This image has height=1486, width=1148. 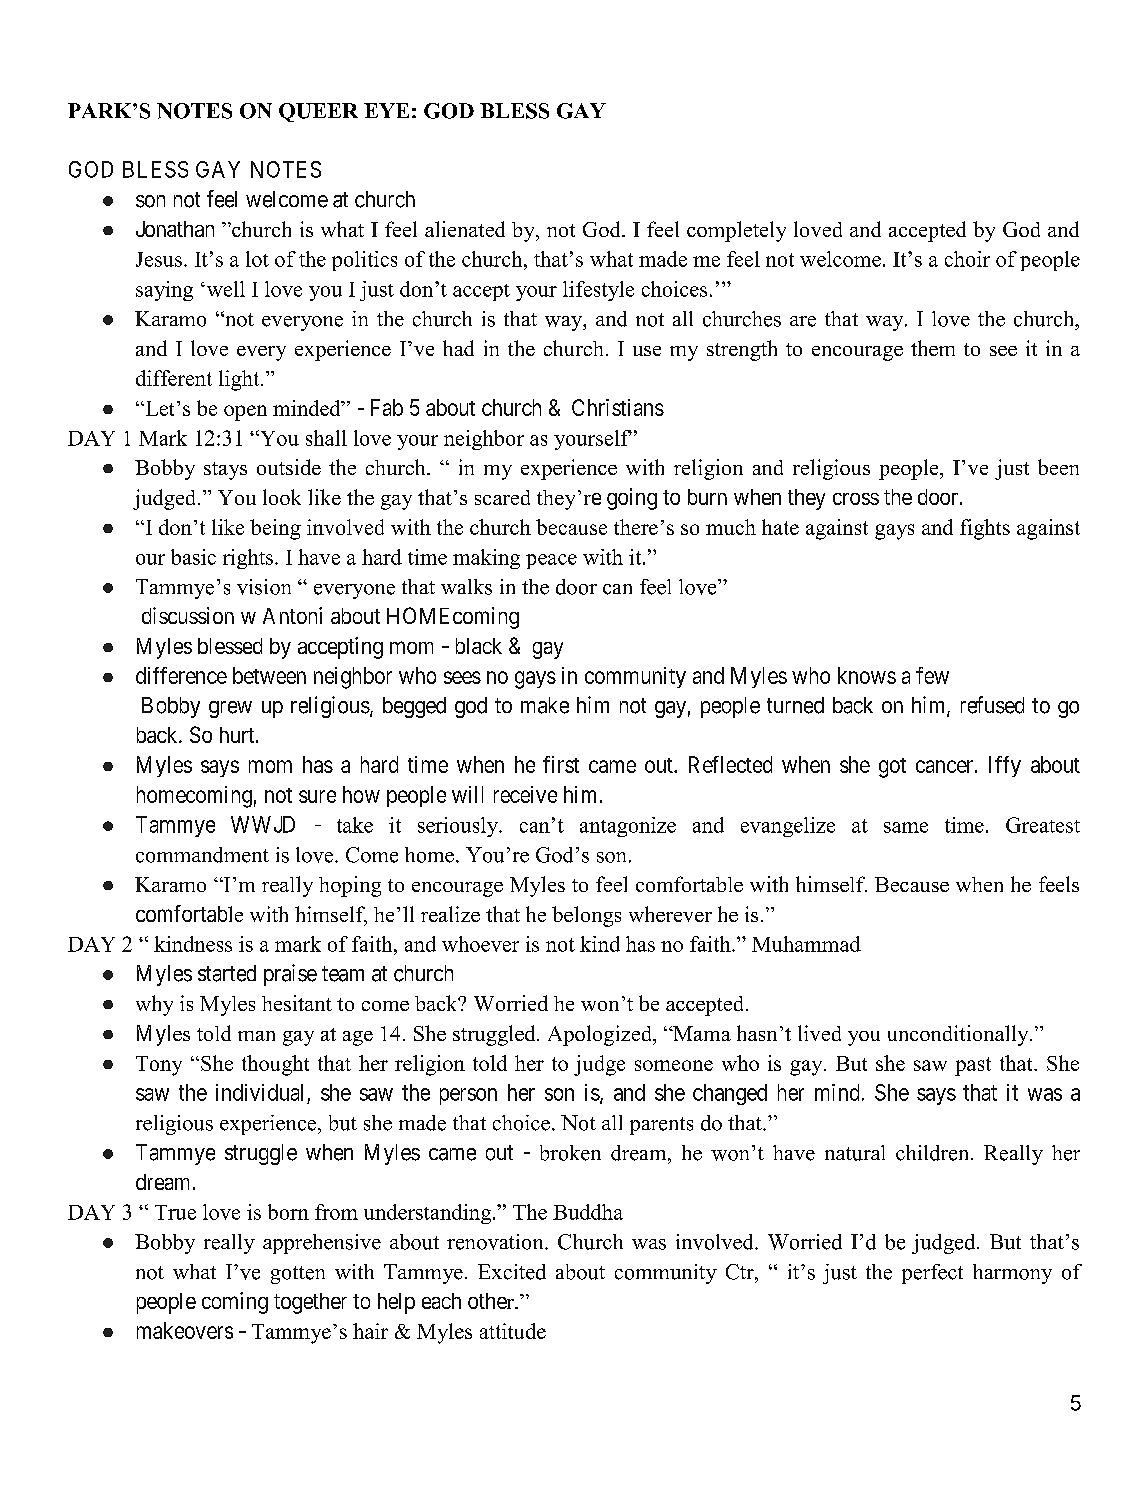 What do you see at coordinates (318, 112) in the image?
I see `QUEER` at bounding box center [318, 112].
